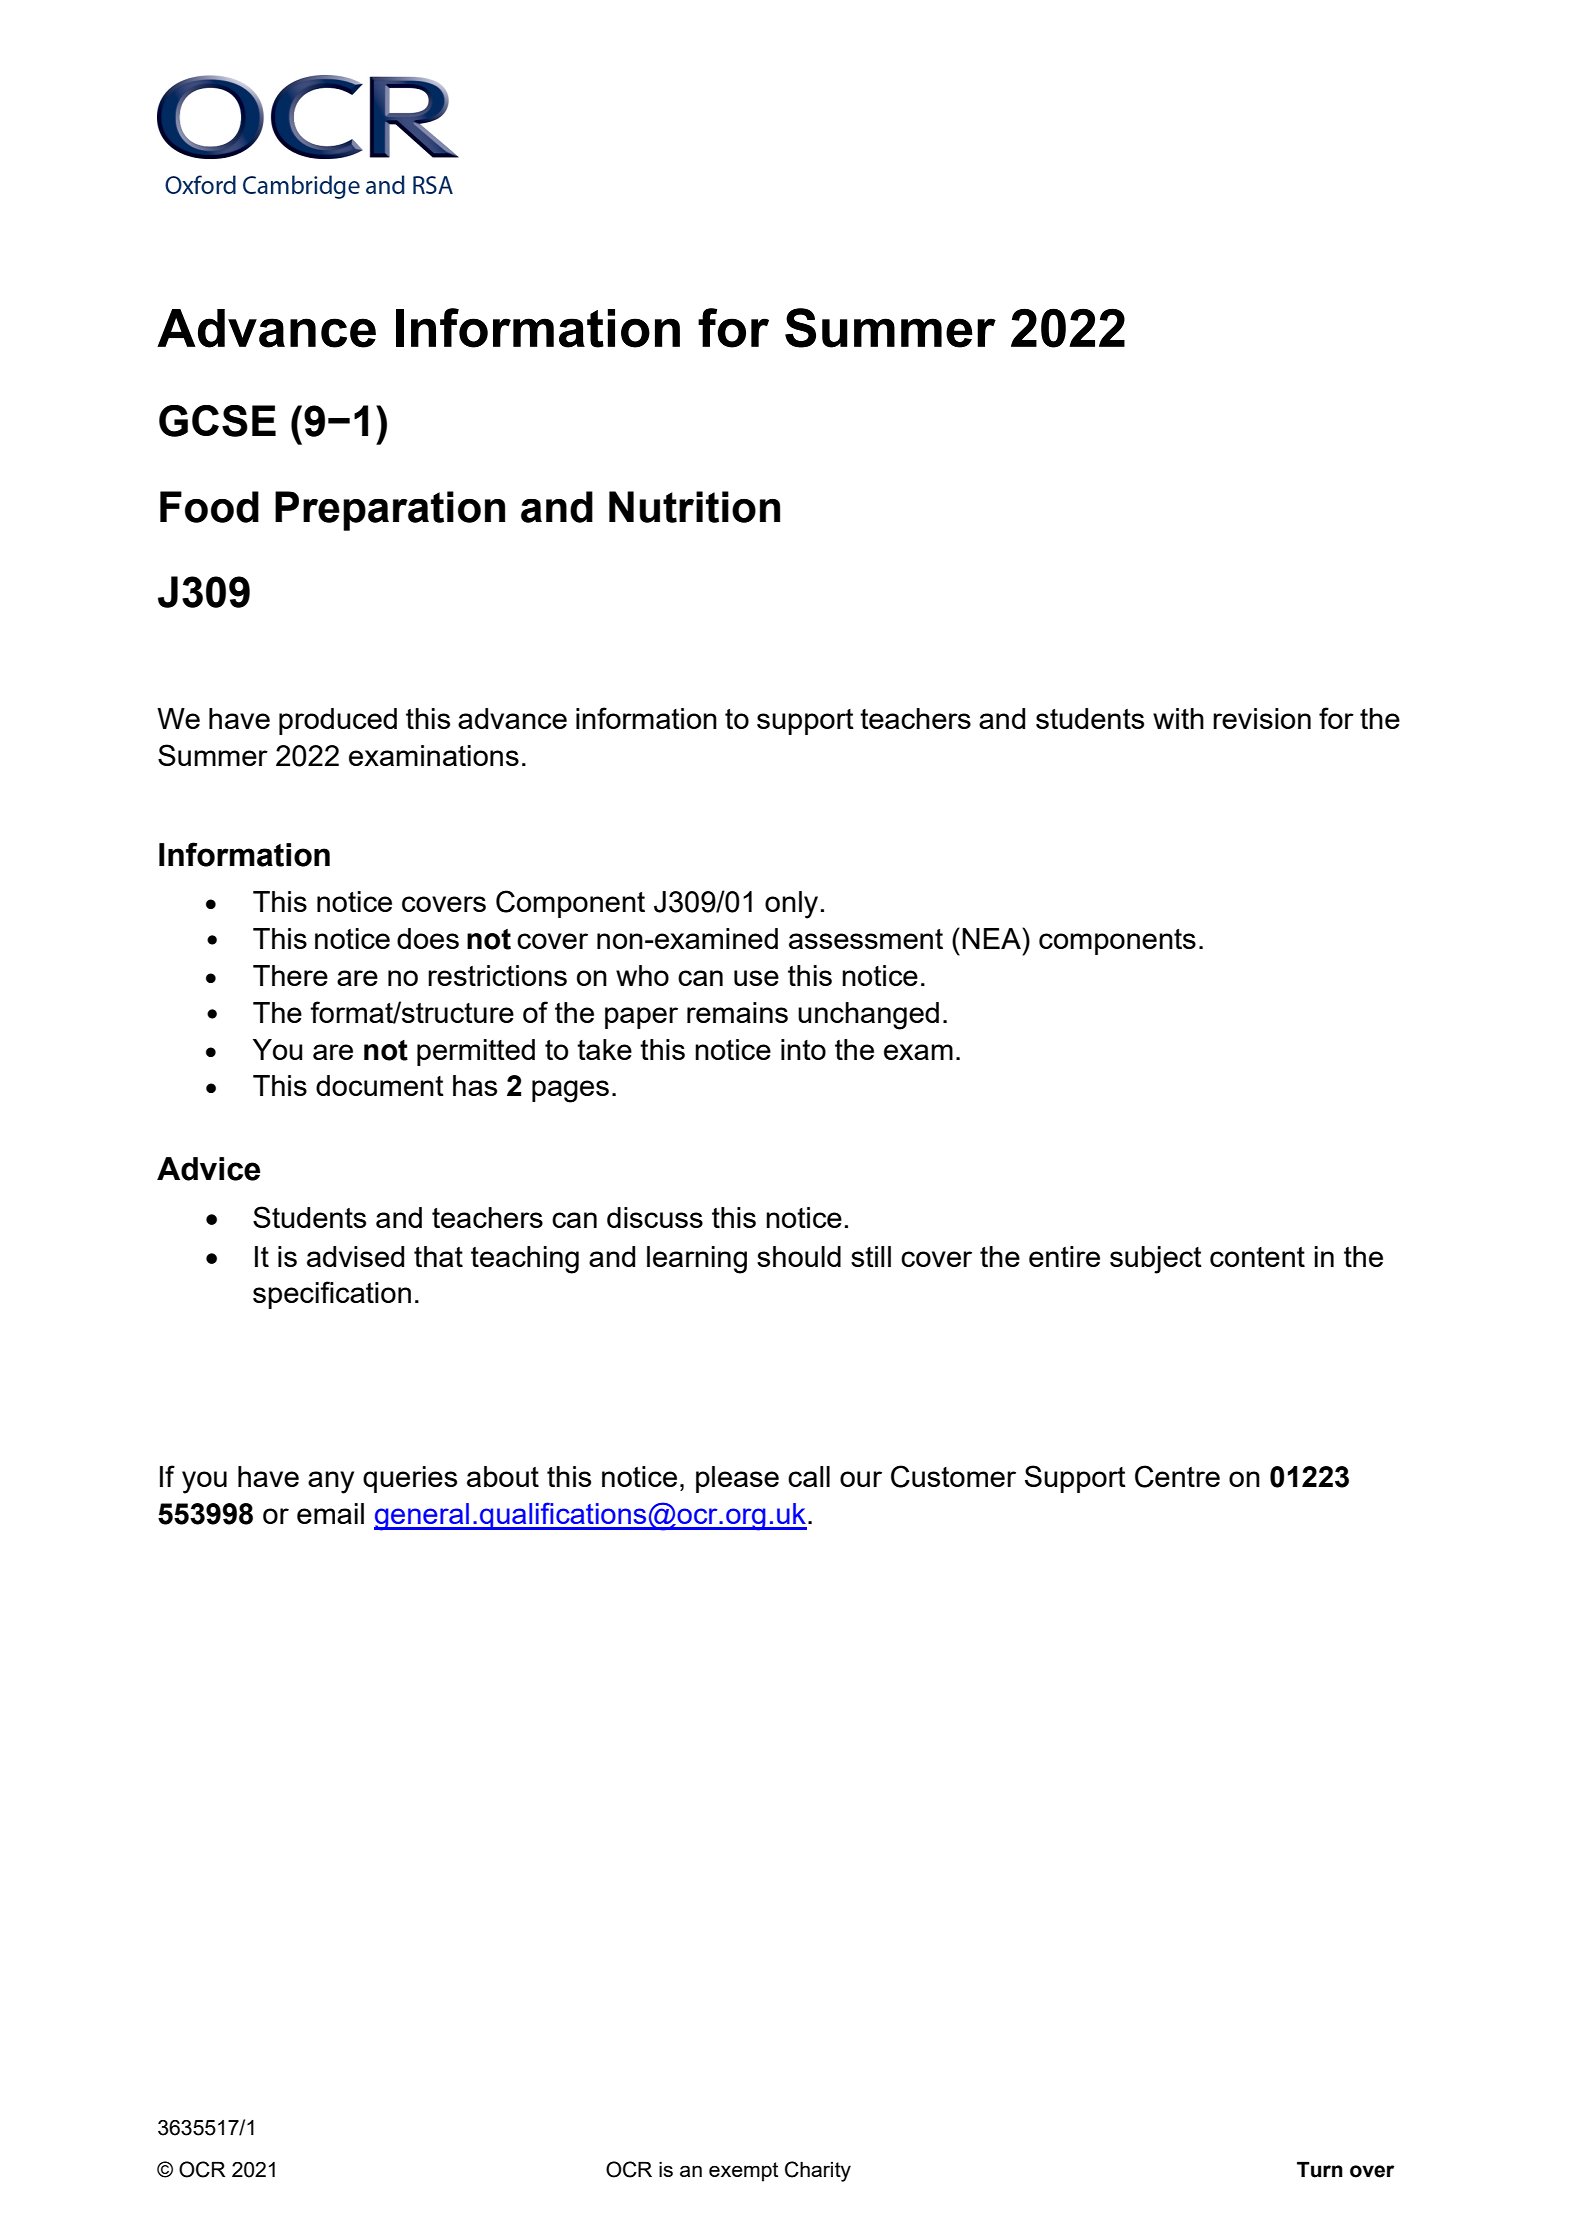  What do you see at coordinates (1156, 1260) in the image?
I see `subject` at bounding box center [1156, 1260].
